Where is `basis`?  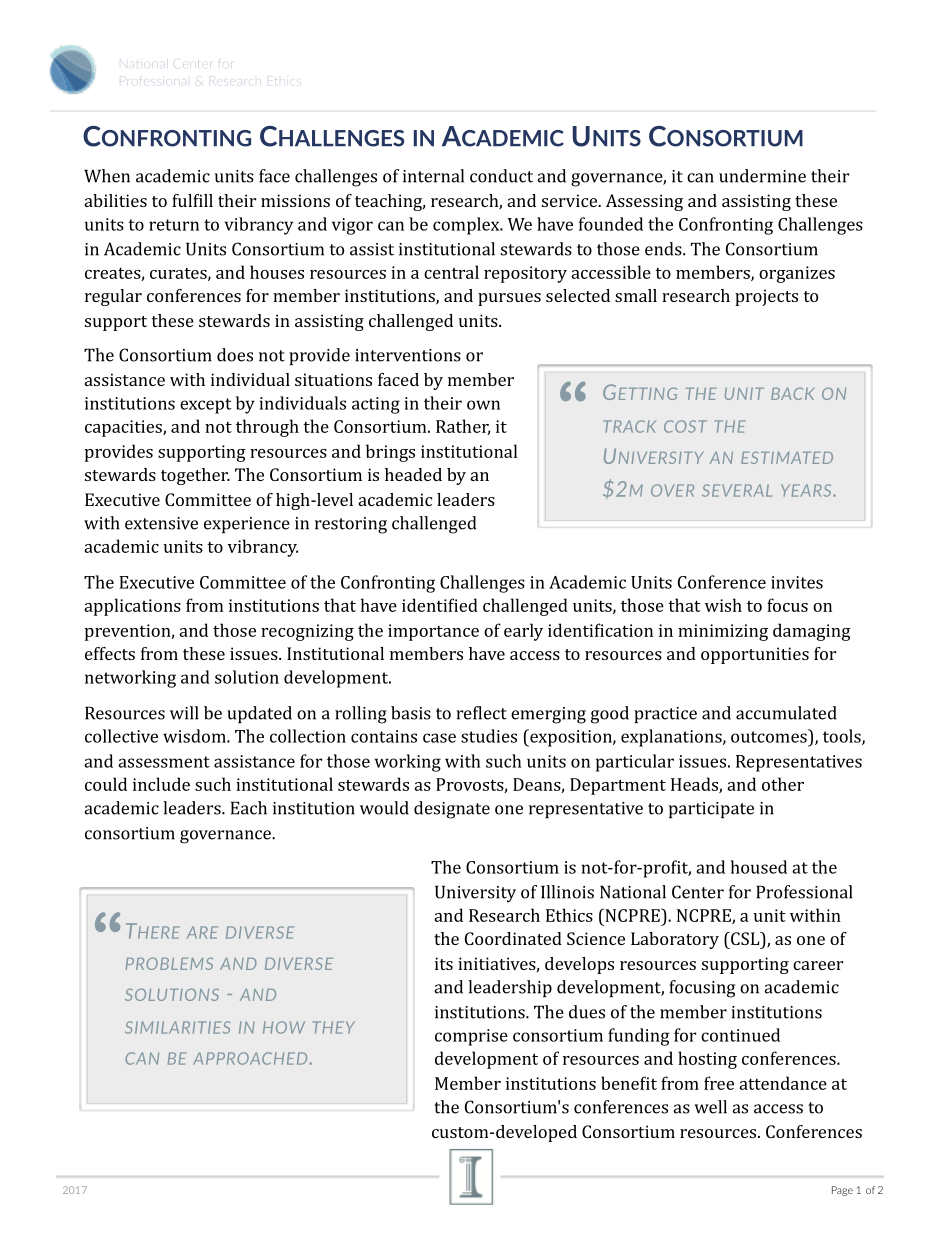
basis is located at coordinates (411, 713).
